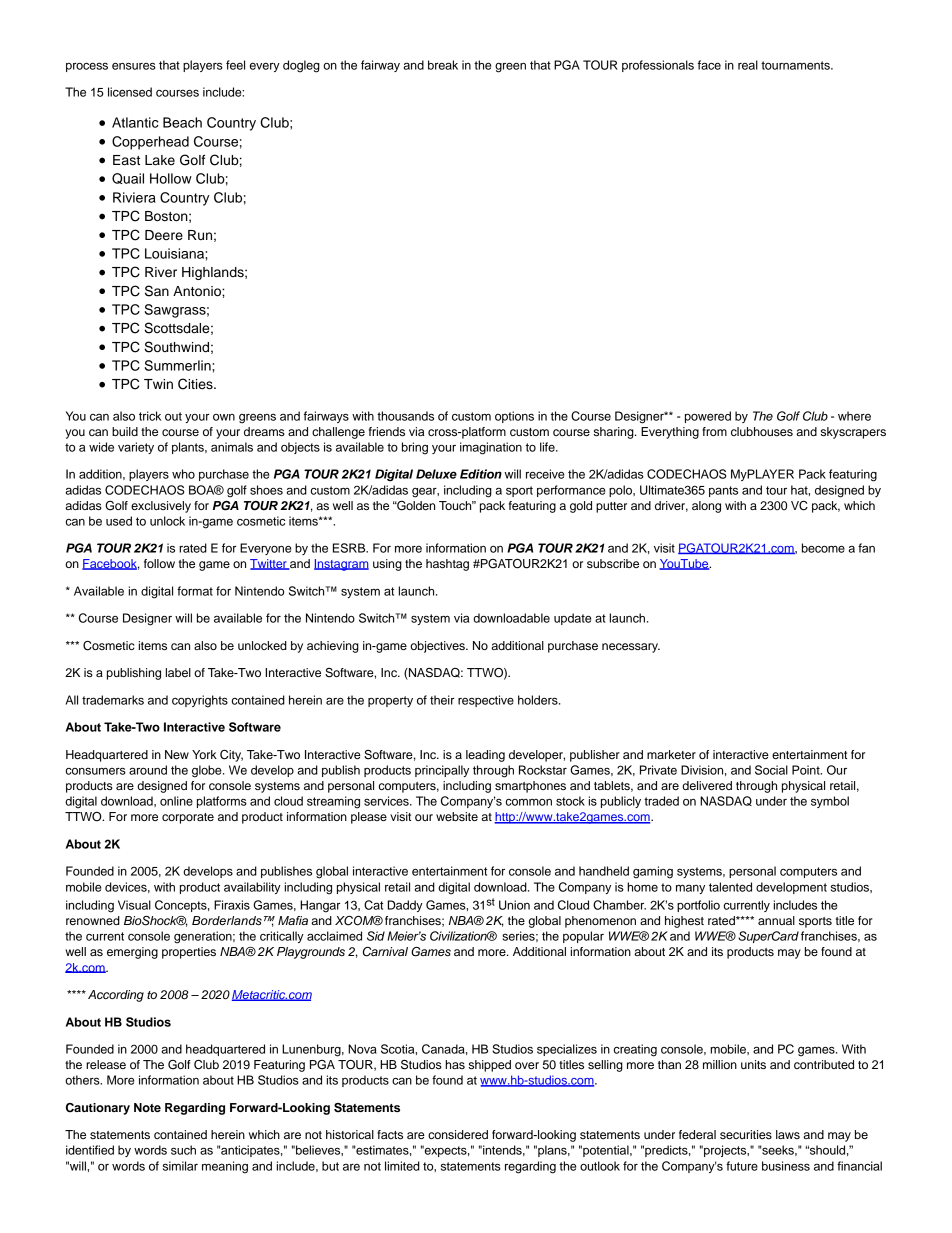 This screenshot has height=1233, width=952. Describe the element at coordinates (748, 65) in the screenshot. I see `real` at that location.
